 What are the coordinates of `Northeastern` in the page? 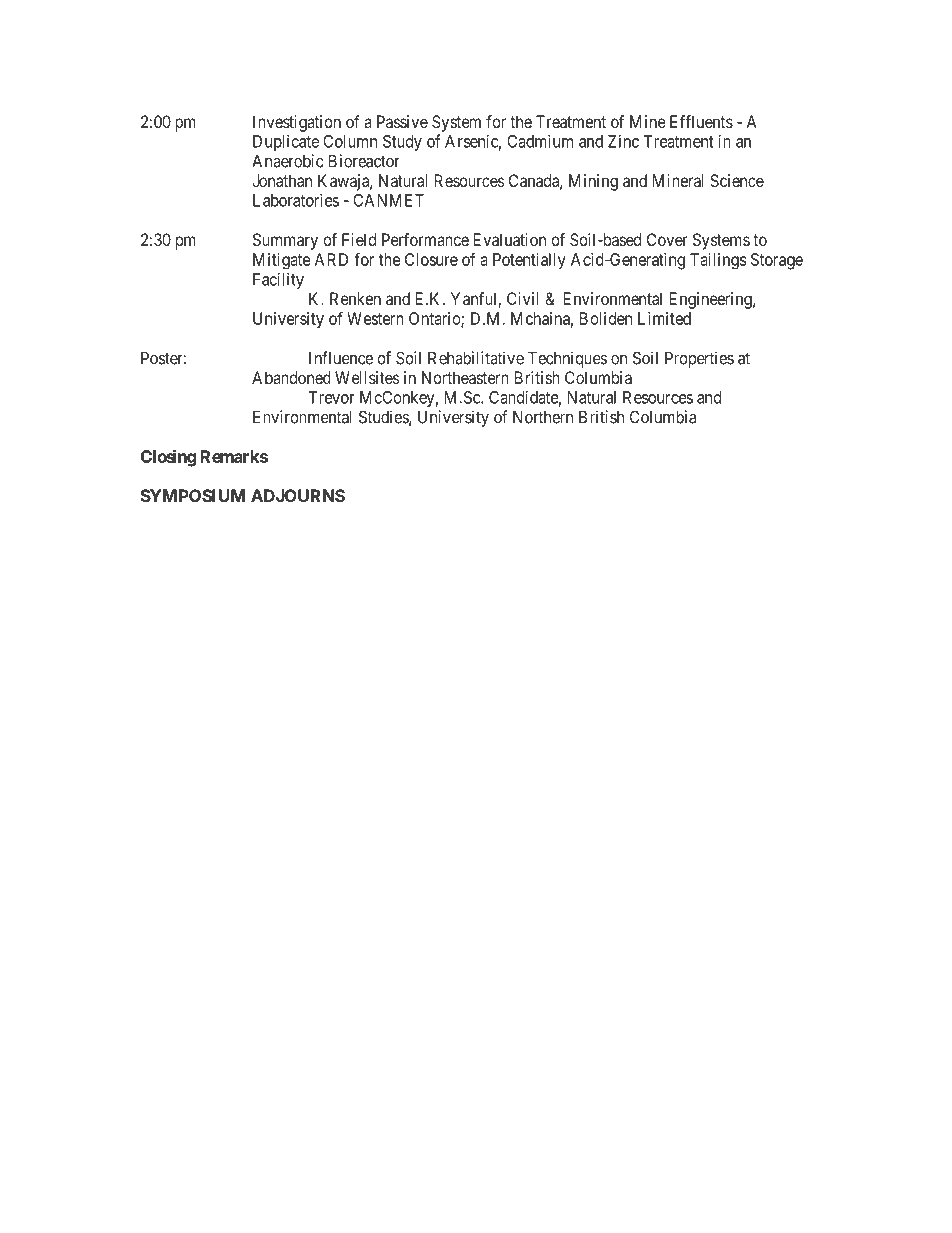 It's located at (465, 377).
